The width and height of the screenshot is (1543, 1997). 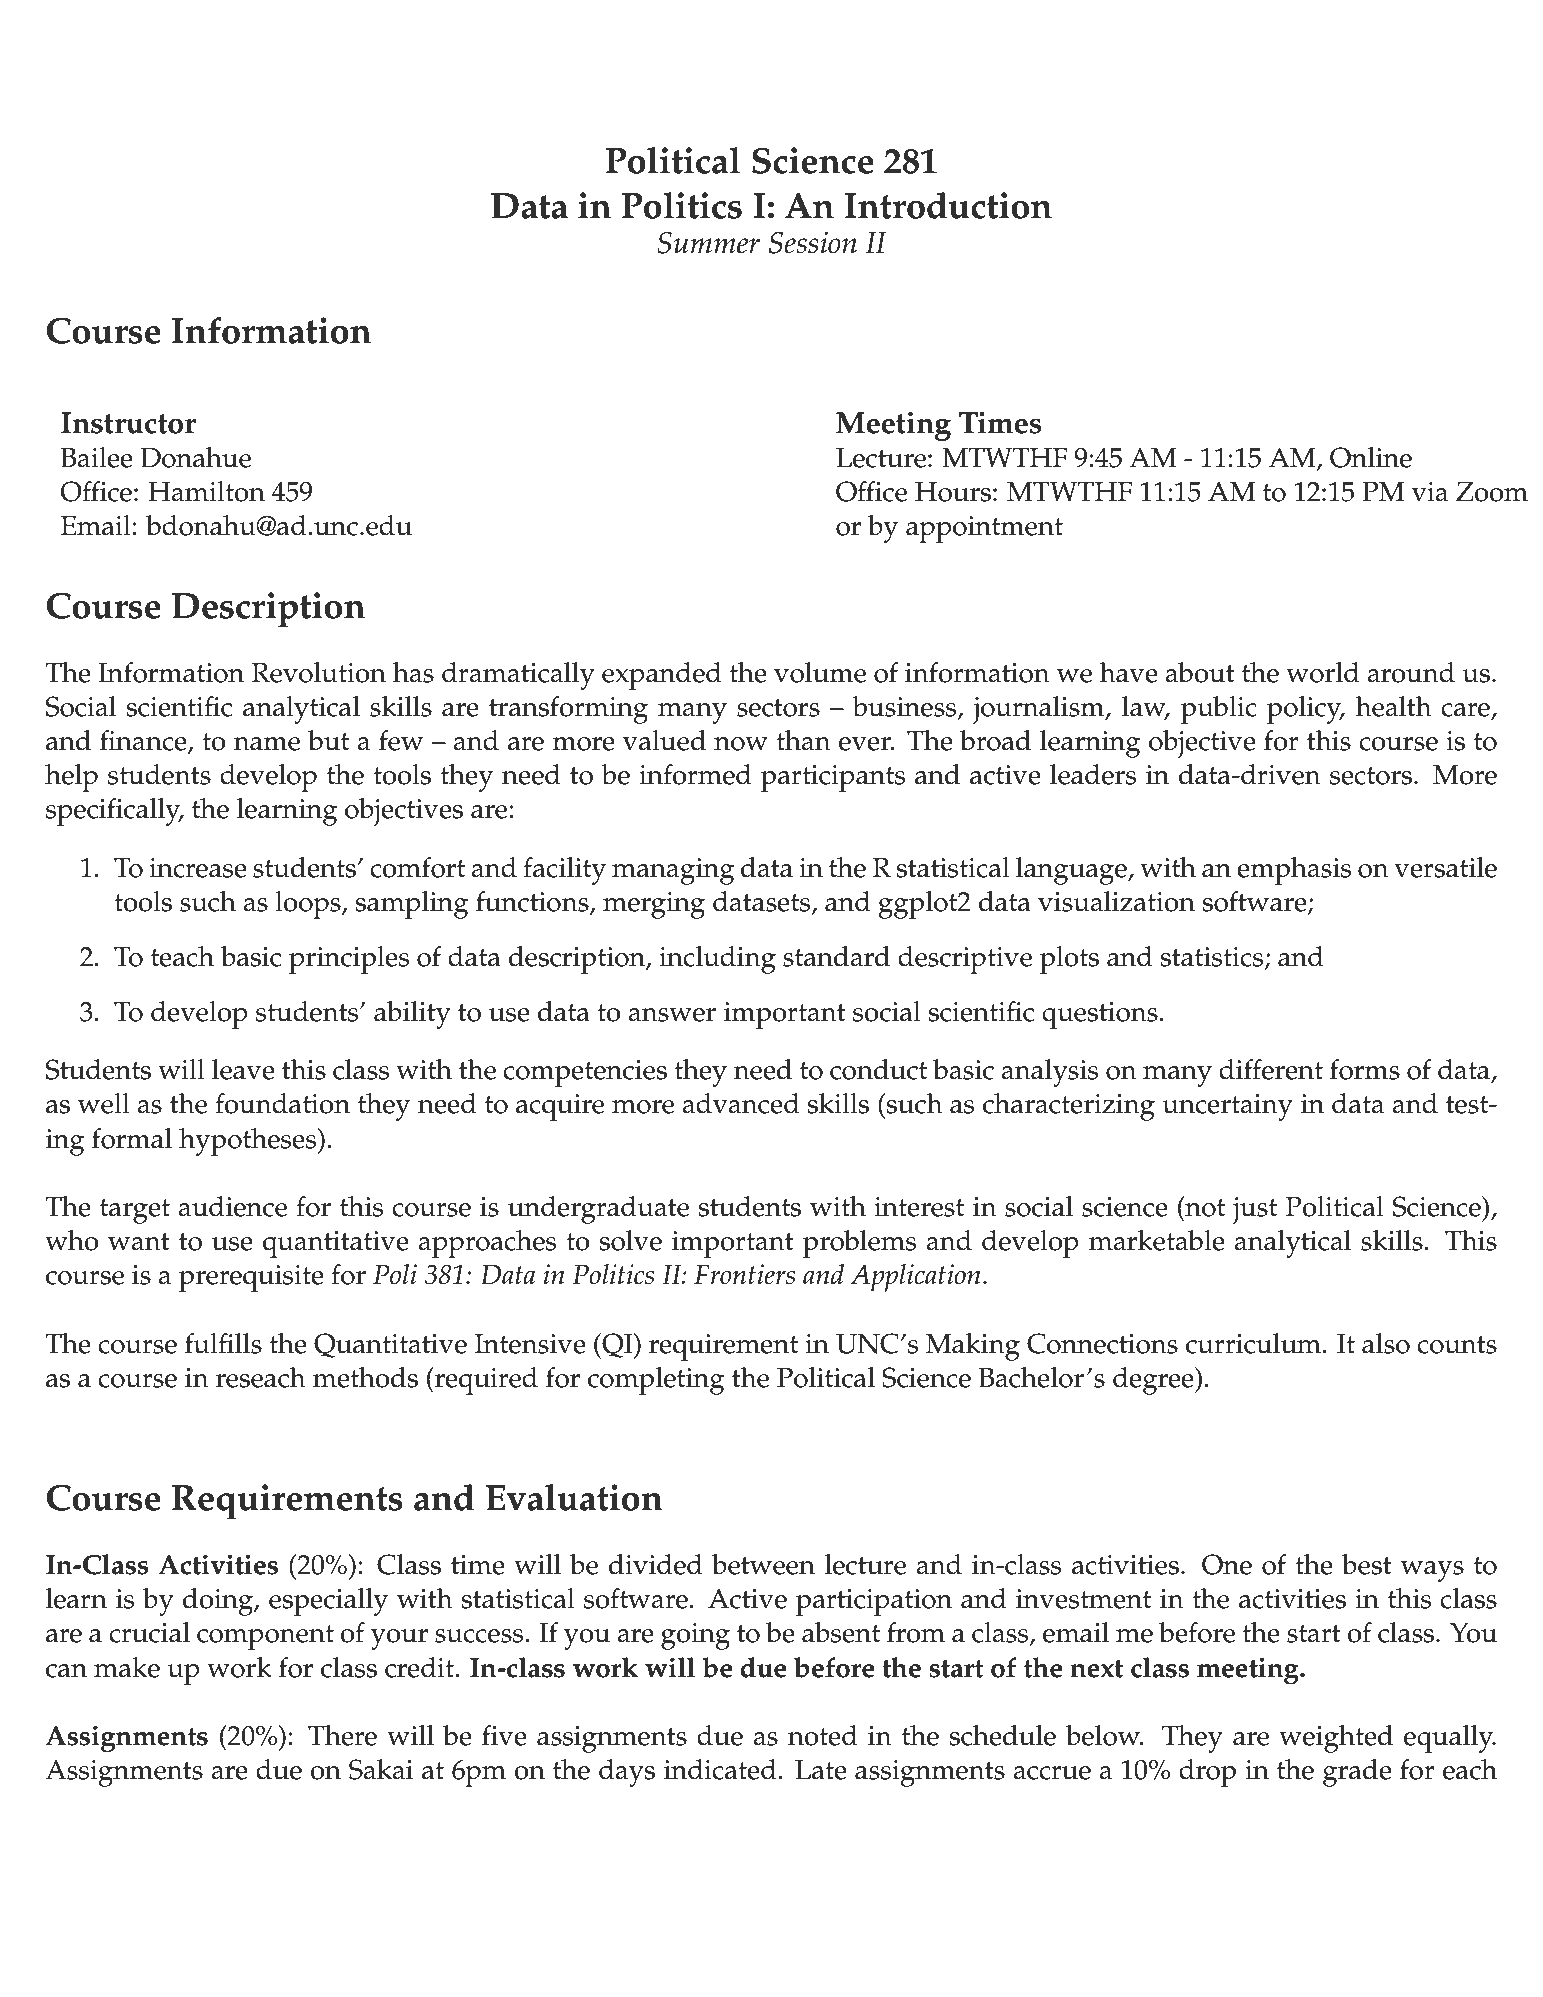 What do you see at coordinates (656, 1381) in the screenshot?
I see `completing` at bounding box center [656, 1381].
